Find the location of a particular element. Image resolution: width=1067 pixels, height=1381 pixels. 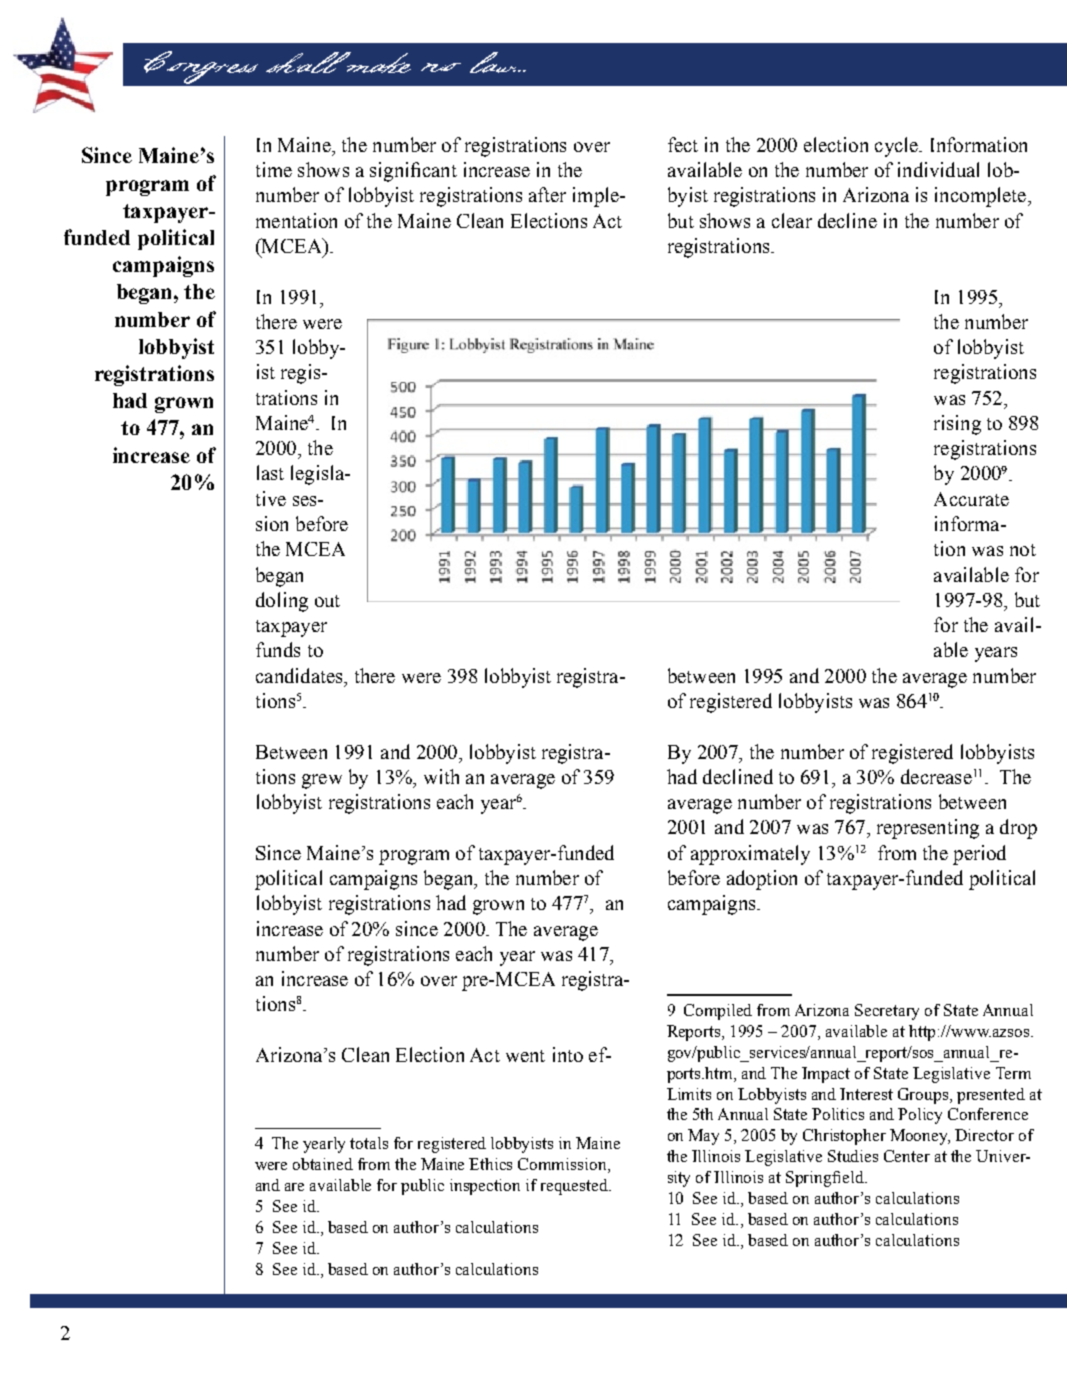

fect is located at coordinates (683, 144).
